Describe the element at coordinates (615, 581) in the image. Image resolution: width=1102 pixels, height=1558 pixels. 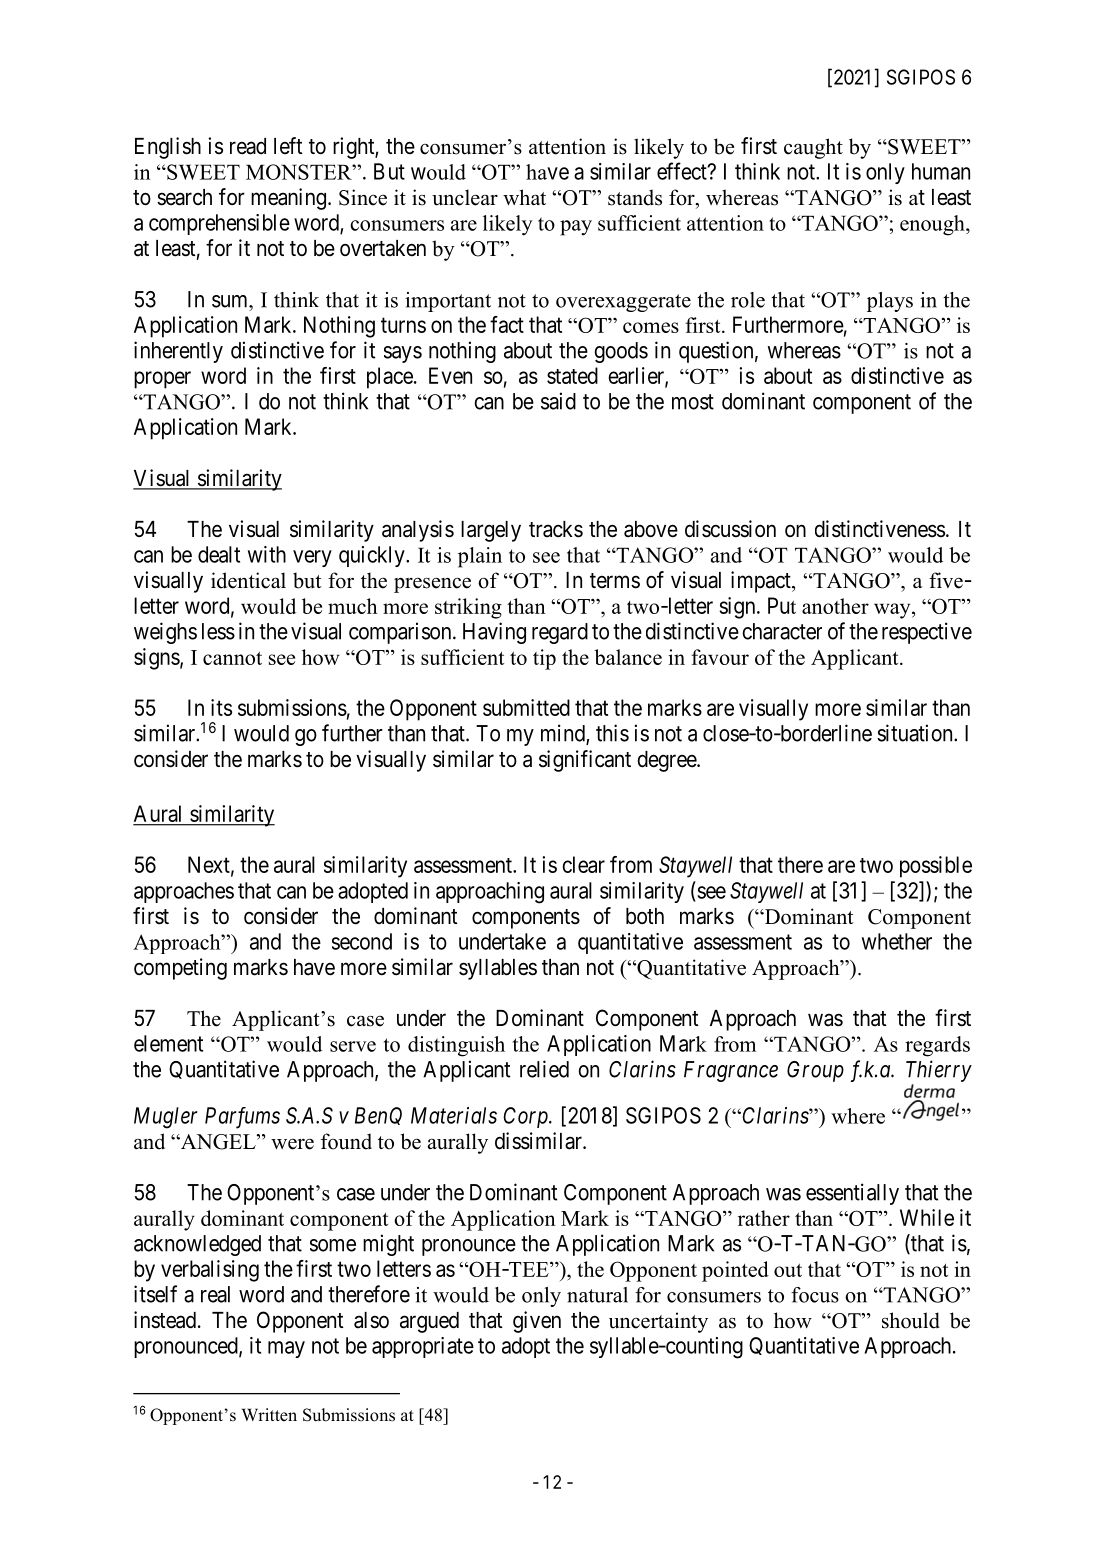
I see `terms` at that location.
